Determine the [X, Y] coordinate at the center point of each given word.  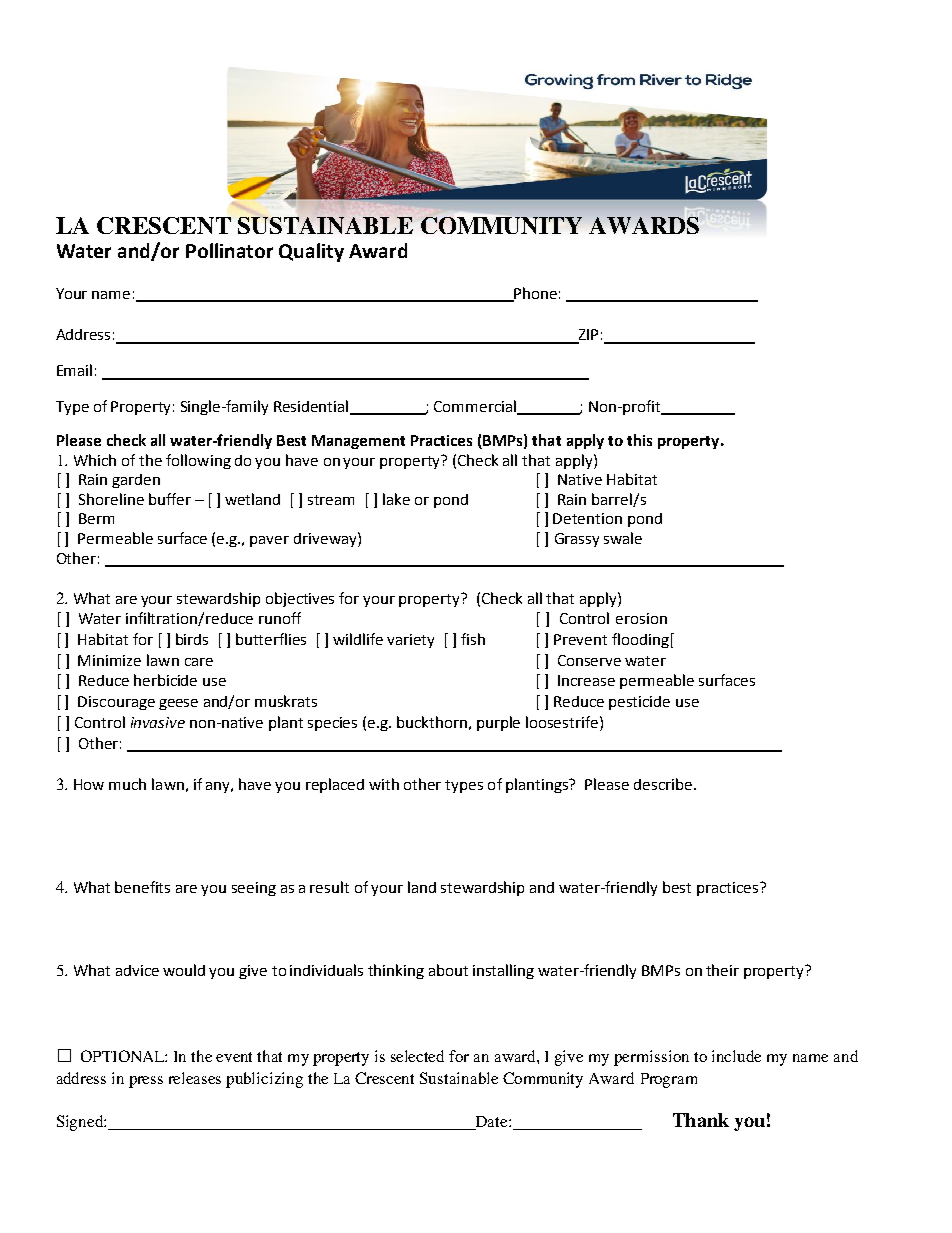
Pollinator [229, 250]
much [127, 784]
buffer [170, 499]
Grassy [577, 540]
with [384, 784]
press [146, 1082]
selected [417, 1056]
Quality [311, 252]
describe [663, 784]
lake [396, 499]
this [639, 440]
